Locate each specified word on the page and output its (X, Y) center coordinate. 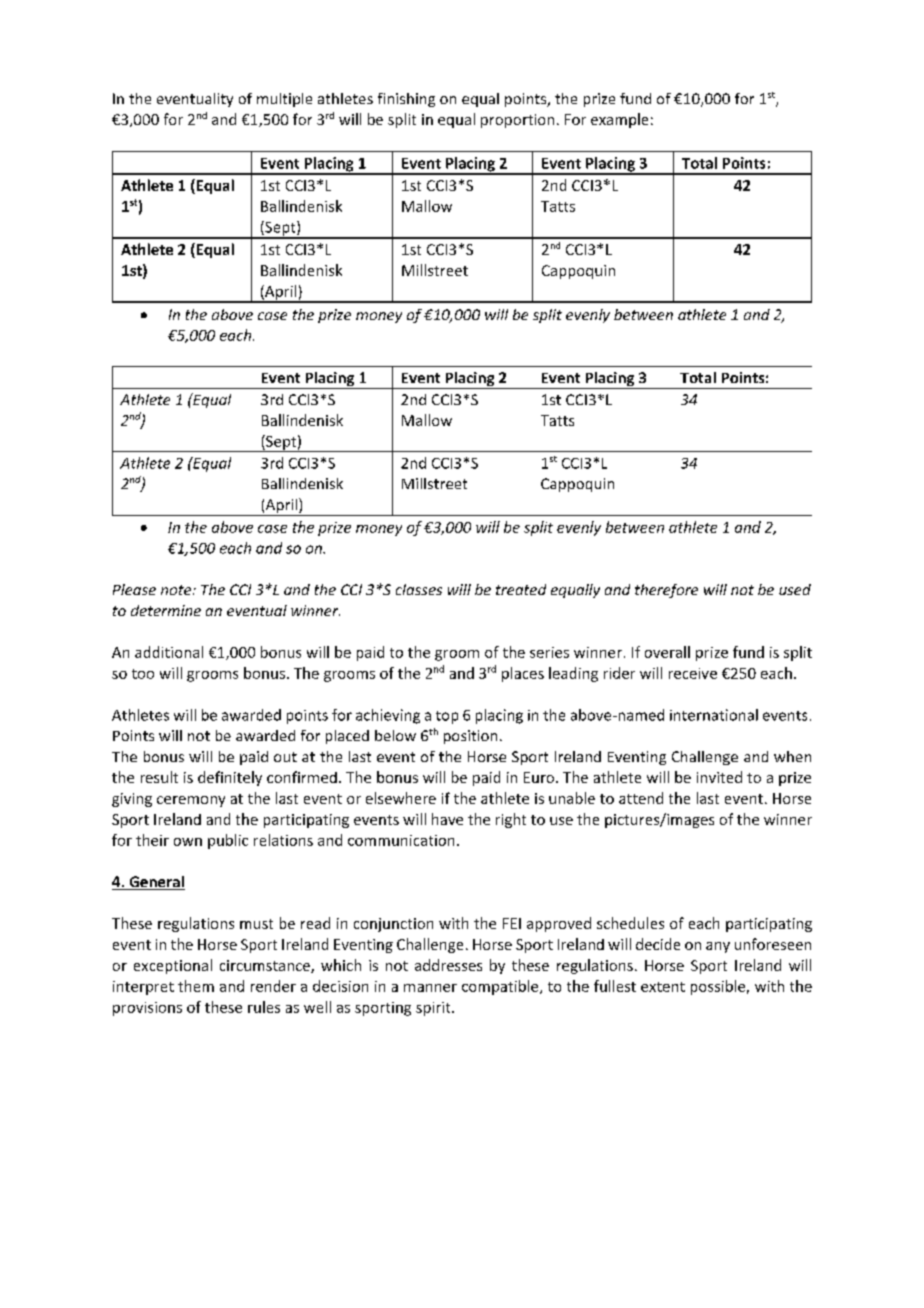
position (470, 737)
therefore (666, 591)
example (619, 120)
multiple (284, 100)
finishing (406, 100)
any (718, 947)
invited (719, 777)
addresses (448, 965)
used (795, 589)
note (177, 590)
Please (134, 589)
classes (419, 589)
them (196, 986)
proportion (517, 121)
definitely (230, 778)
